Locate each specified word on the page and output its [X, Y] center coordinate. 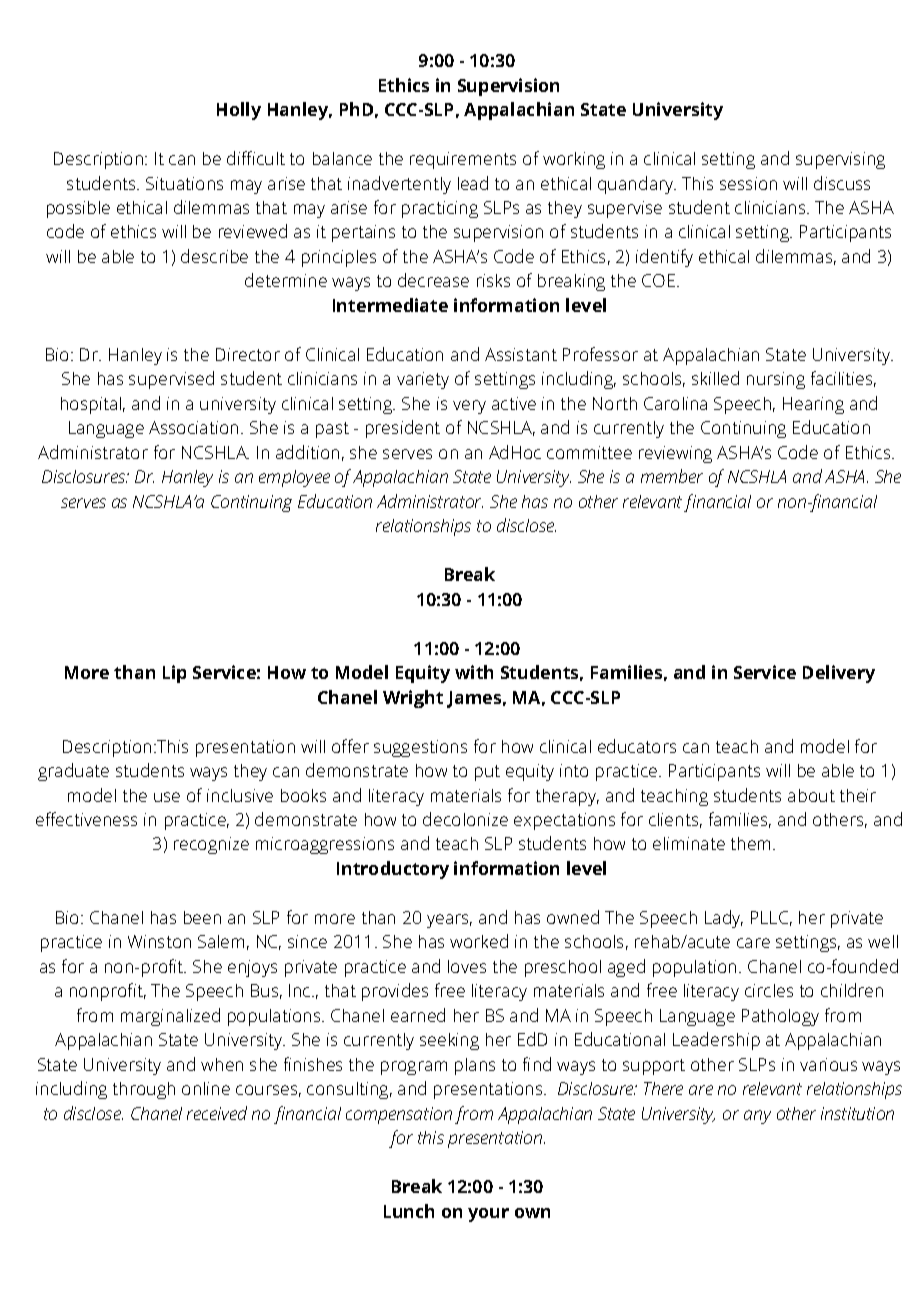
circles [769, 990]
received [217, 1113]
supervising [840, 160]
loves [467, 966]
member [672, 476]
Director [248, 354]
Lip [174, 674]
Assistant [521, 354]
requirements [463, 160]
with [474, 672]
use [167, 797]
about [811, 795]
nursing [776, 380]
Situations [184, 183]
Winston [159, 941]
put [487, 773]
